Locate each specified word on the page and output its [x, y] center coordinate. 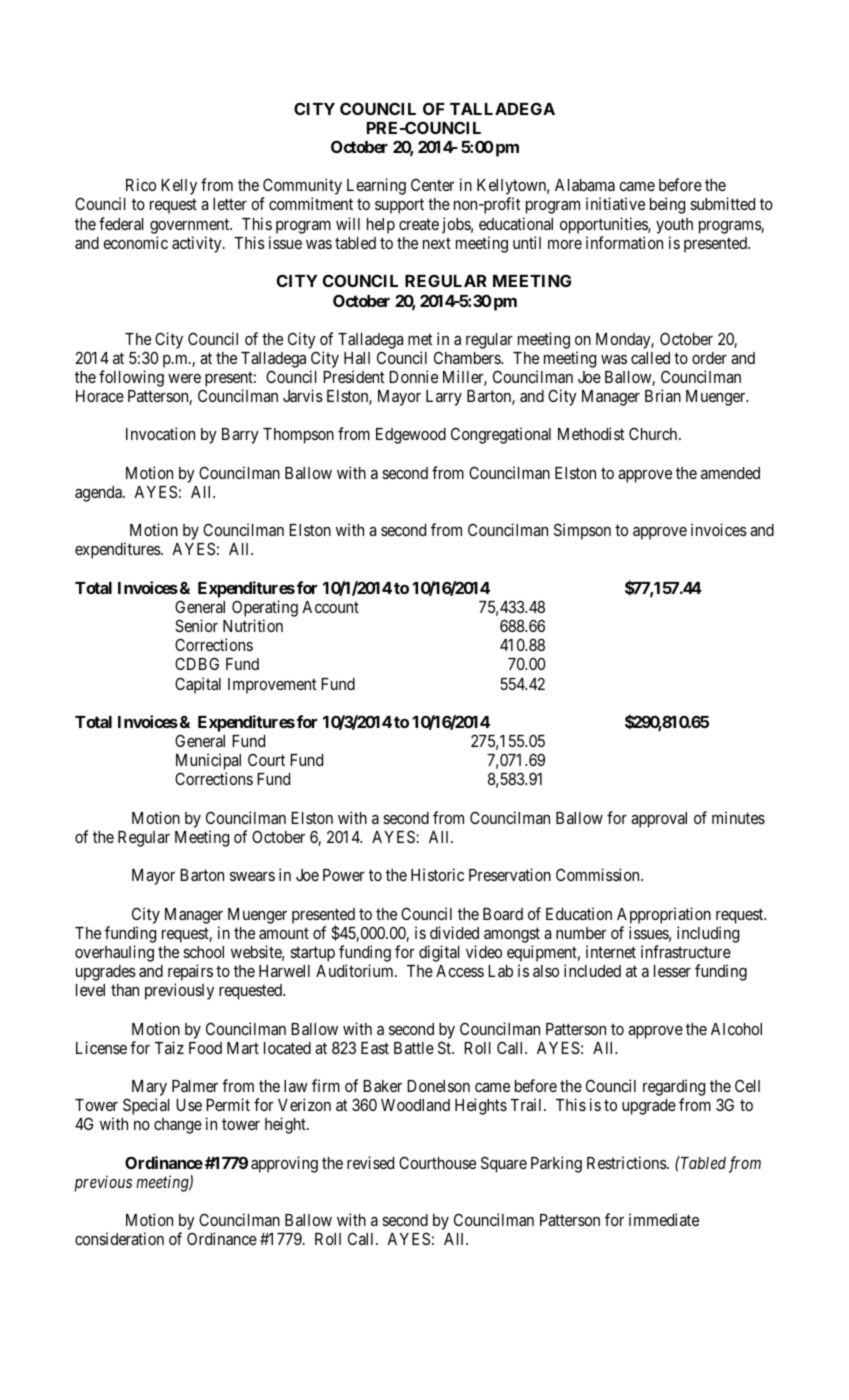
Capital [198, 685]
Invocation [160, 433]
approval [659, 820]
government [191, 226]
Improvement [272, 686]
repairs [190, 974]
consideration [119, 1238]
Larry [444, 398]
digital [439, 953]
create [419, 224]
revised [370, 1162]
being [667, 205]
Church [654, 433]
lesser [672, 971]
